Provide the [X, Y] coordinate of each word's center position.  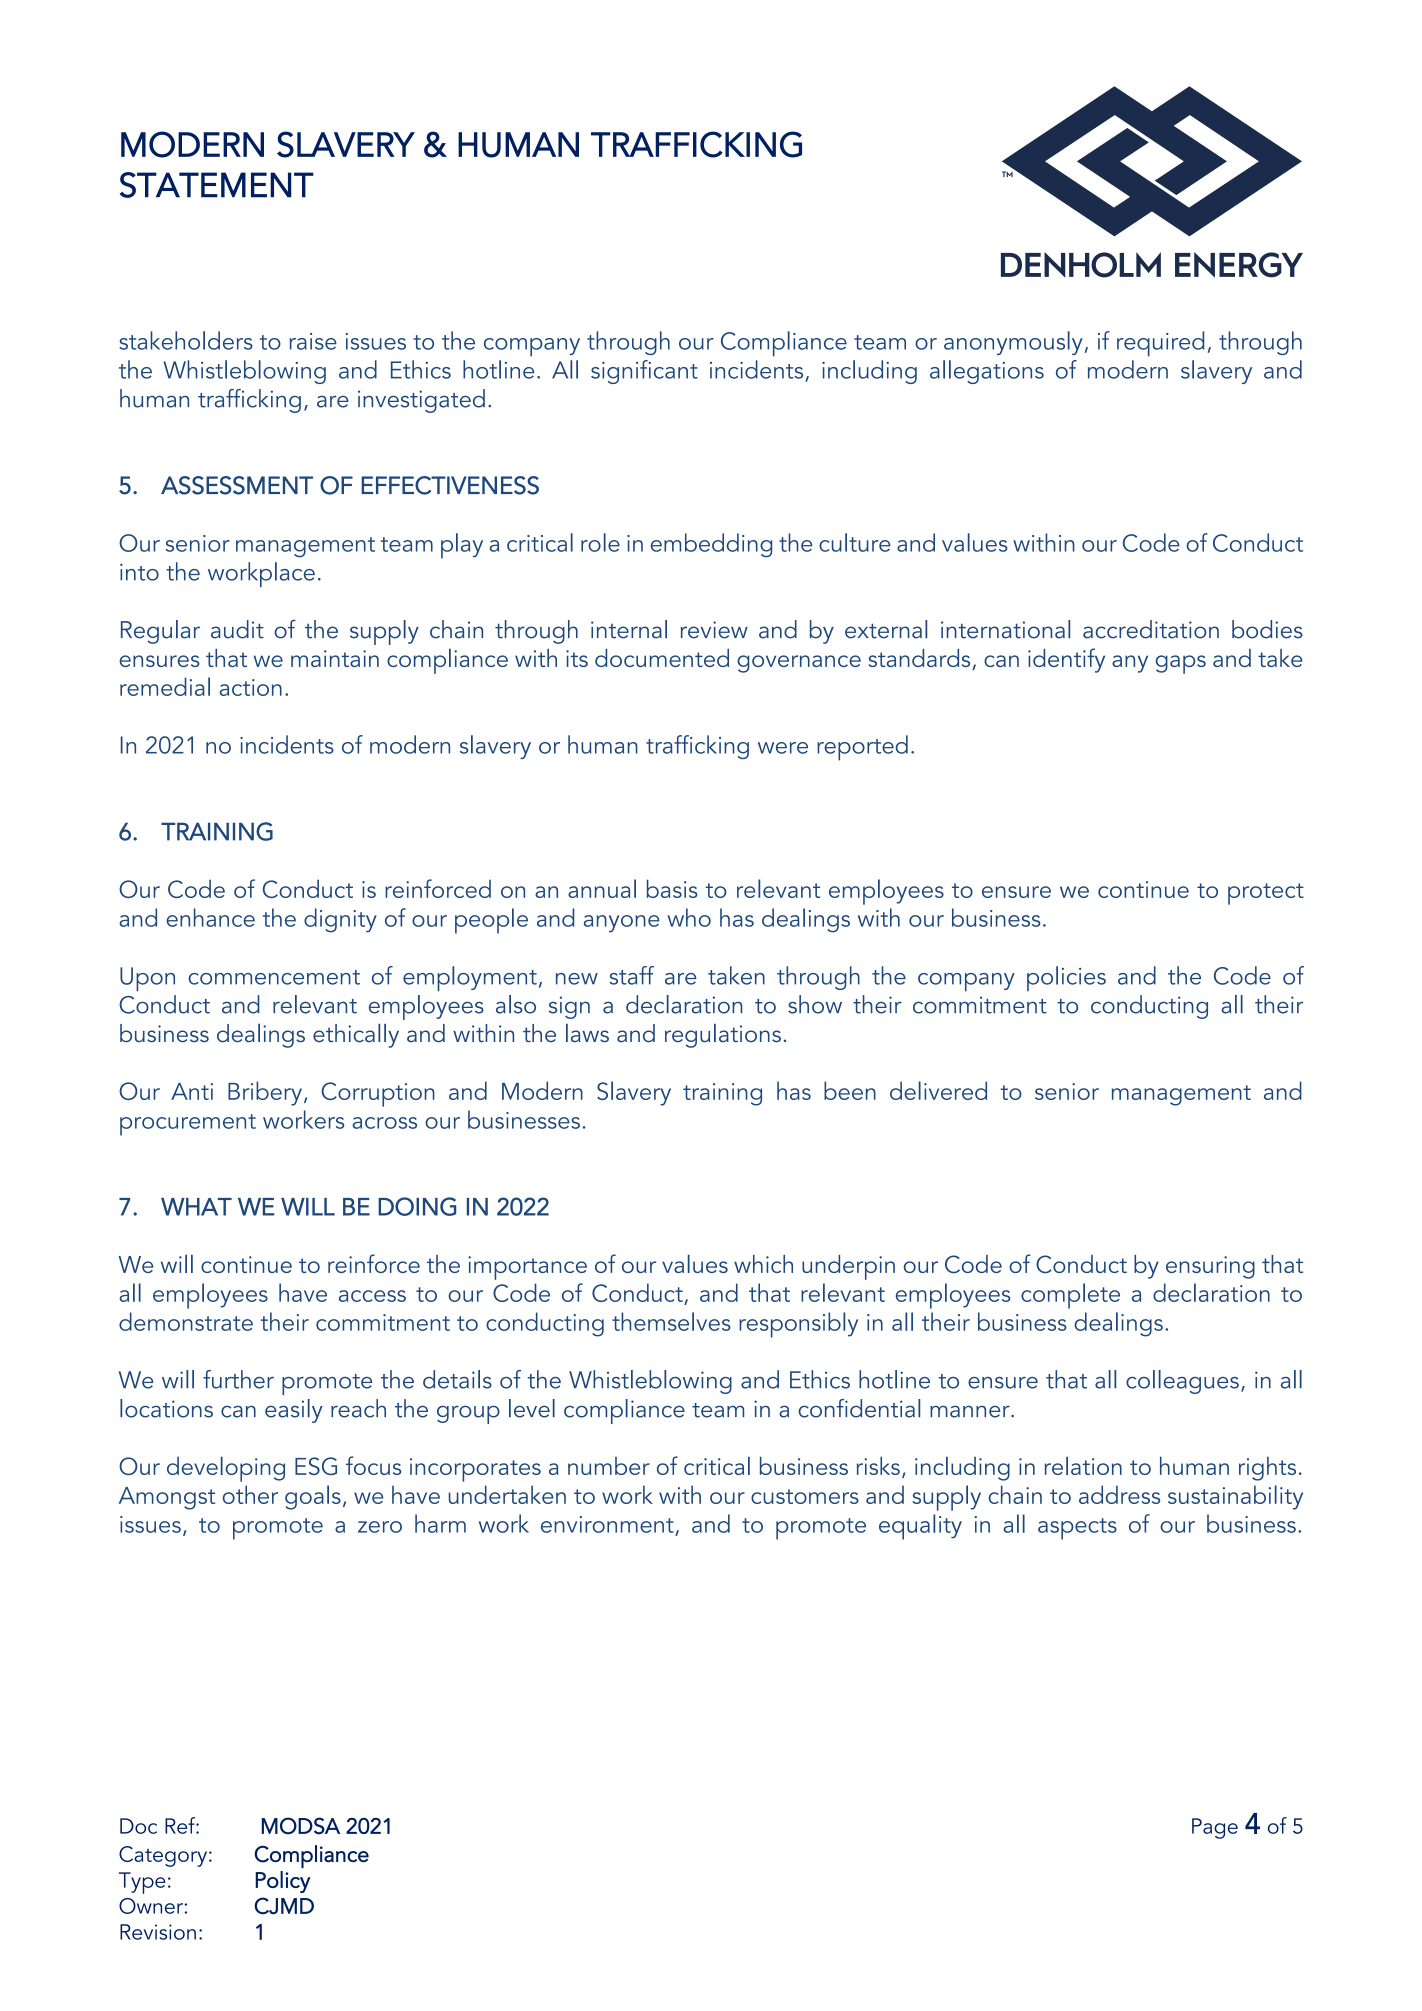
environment [607, 1524]
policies [1066, 978]
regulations [723, 1036]
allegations [987, 372]
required [1160, 344]
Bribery [265, 1093]
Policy [283, 1882]
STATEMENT [217, 185]
